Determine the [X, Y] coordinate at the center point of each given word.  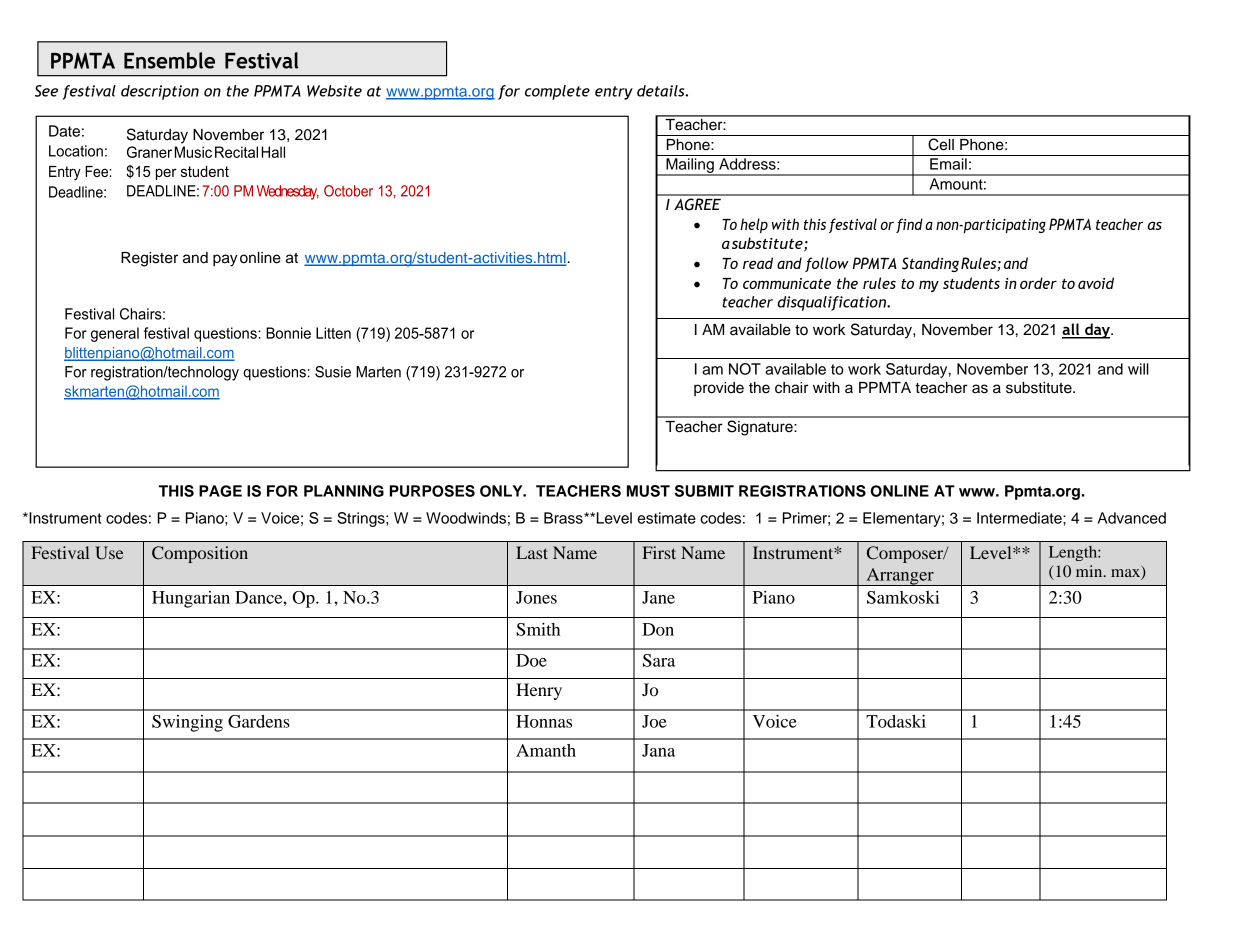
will [1138, 369]
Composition [200, 554]
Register [149, 259]
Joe [654, 721]
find [909, 225]
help [754, 225]
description [160, 92]
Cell [941, 144]
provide [719, 389]
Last [532, 552]
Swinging [187, 723]
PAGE [220, 491]
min [1090, 571]
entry [614, 93]
